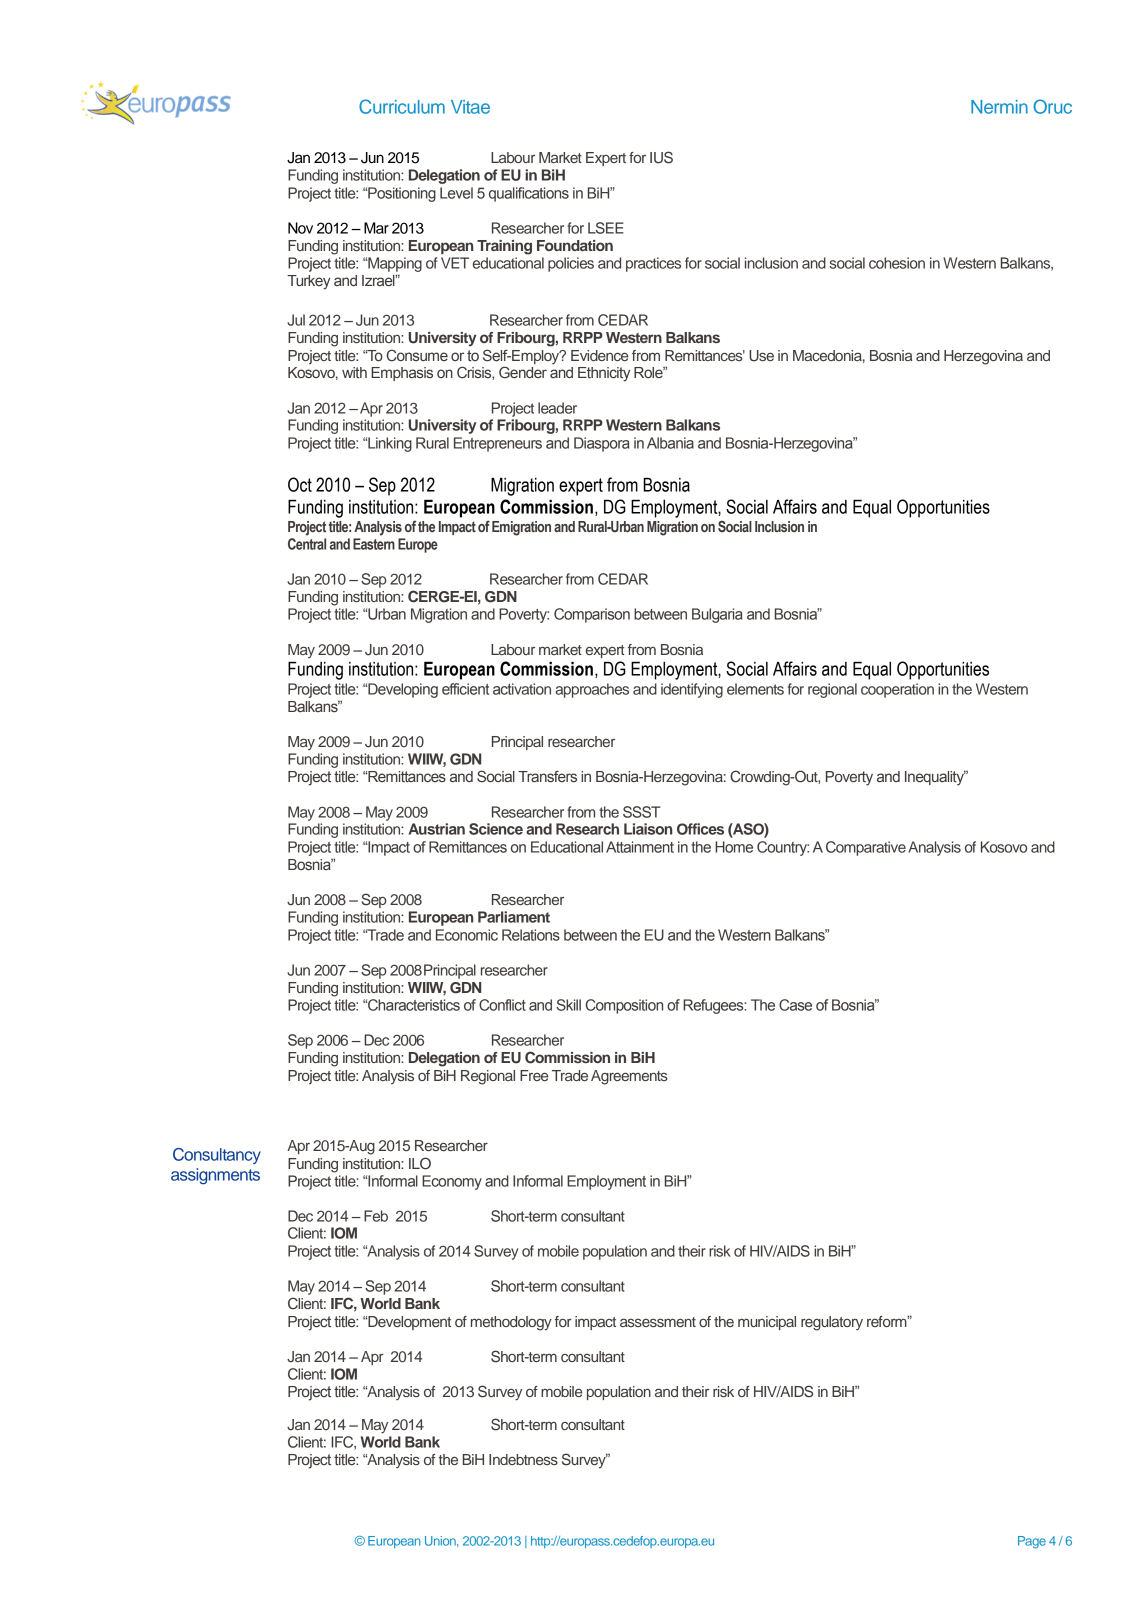 This screenshot has width=1137, height=1608. What do you see at coordinates (629, 1077) in the screenshot?
I see `Agreements` at bounding box center [629, 1077].
